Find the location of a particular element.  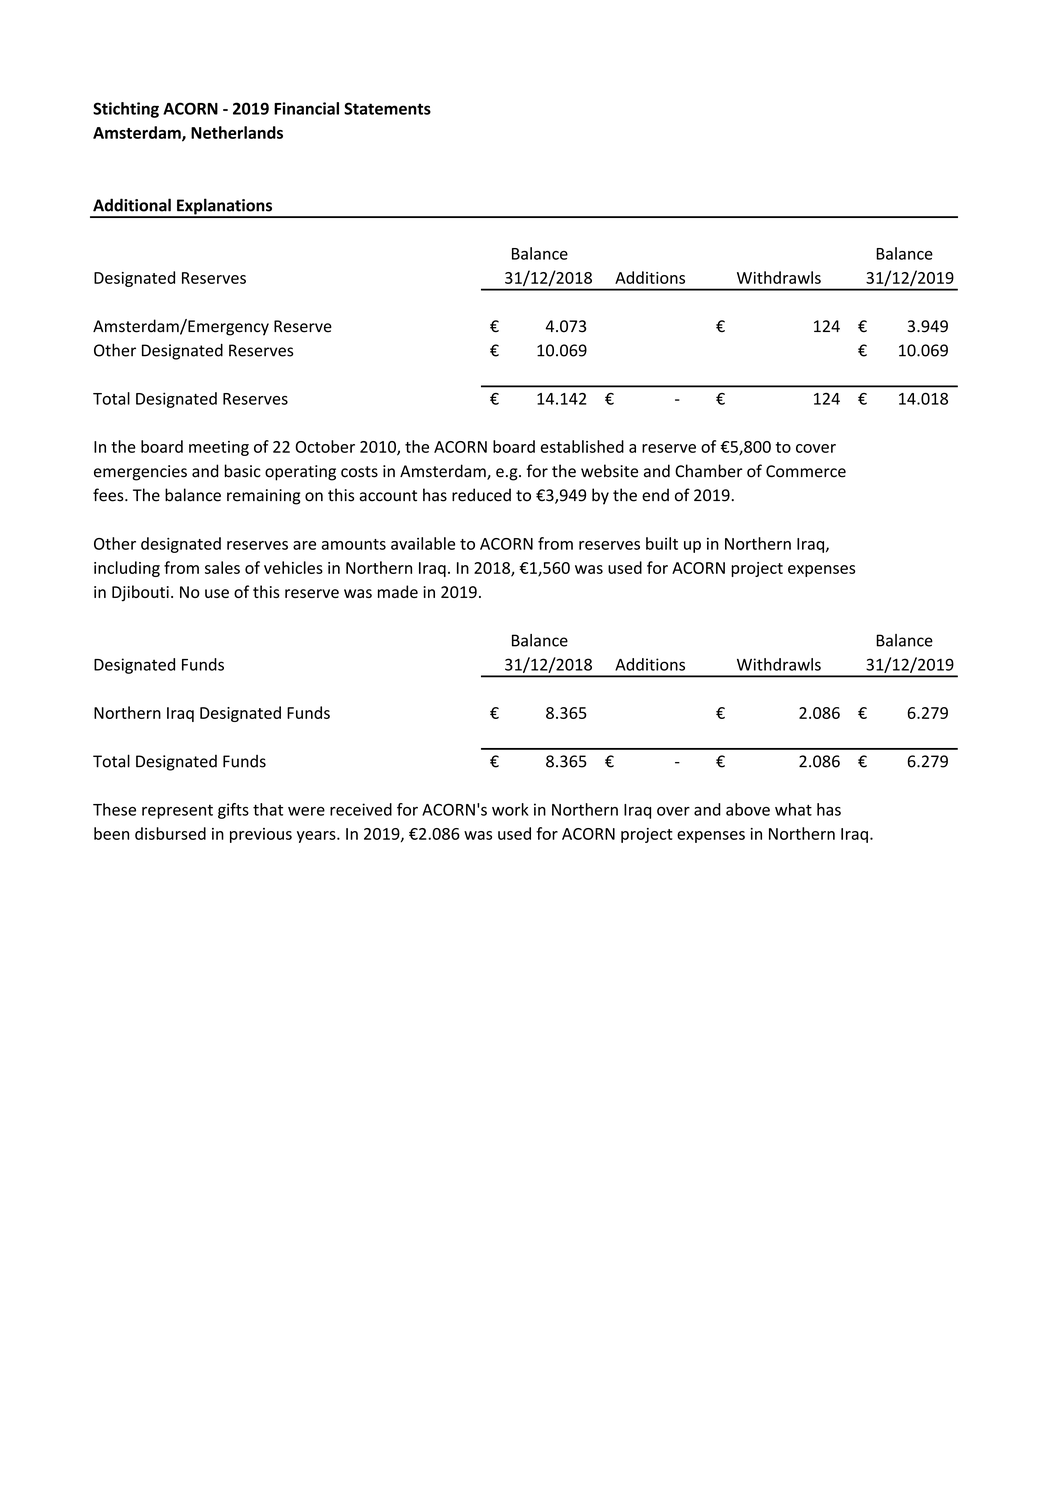

reduced is located at coordinates (481, 495).
